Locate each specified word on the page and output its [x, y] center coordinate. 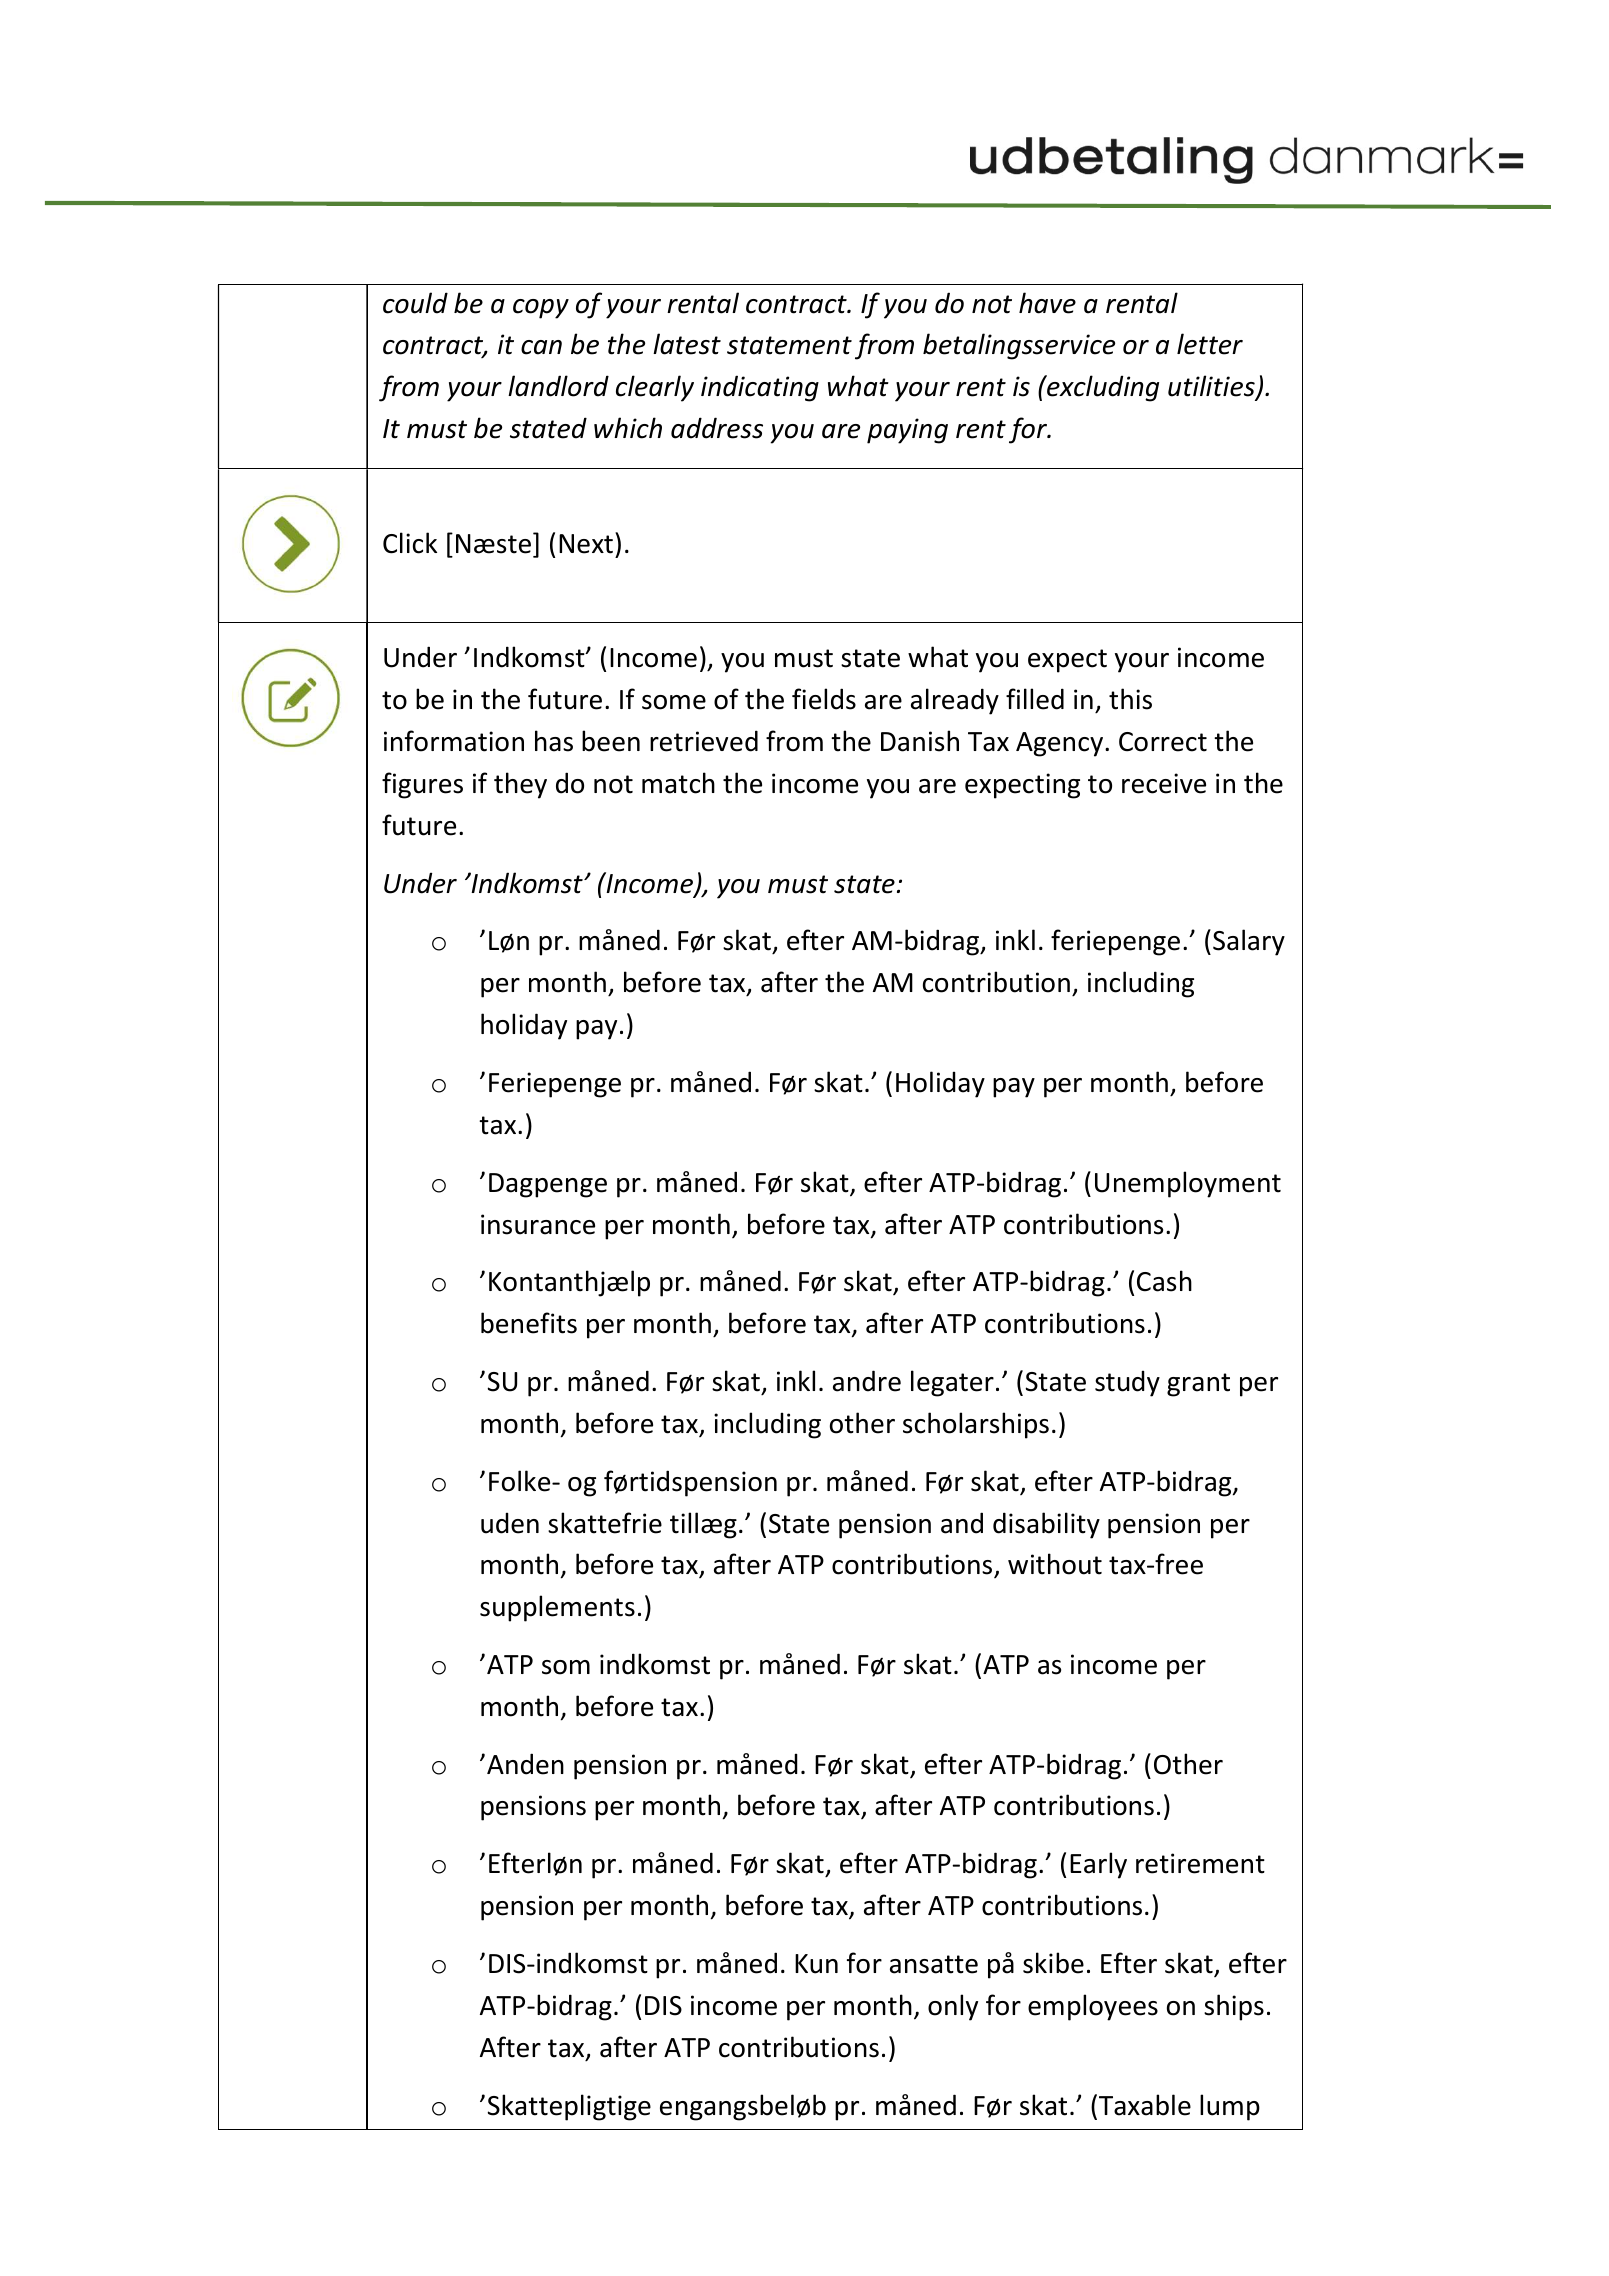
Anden [525, 1764]
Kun [816, 1964]
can [541, 347]
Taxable [1145, 2105]
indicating [760, 388]
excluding [1102, 388]
